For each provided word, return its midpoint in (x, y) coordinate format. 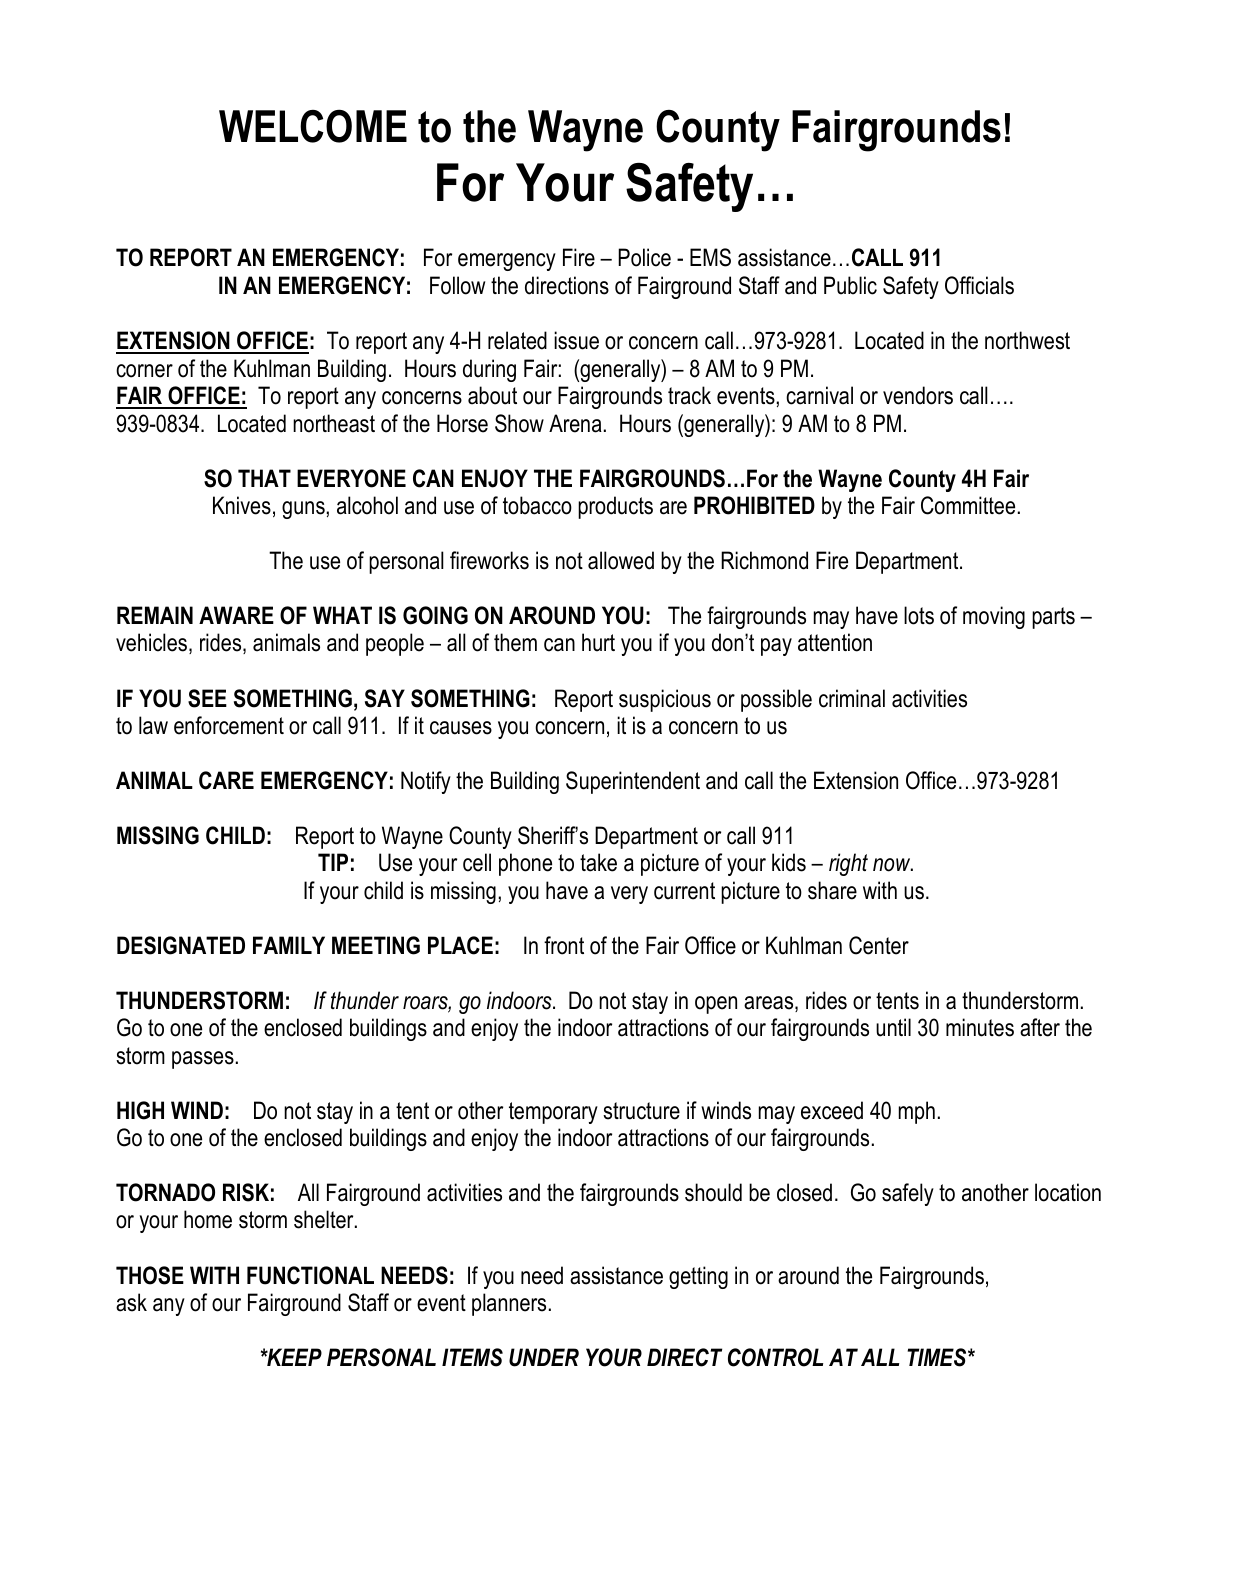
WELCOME (313, 126)
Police (644, 257)
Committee (968, 505)
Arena (575, 423)
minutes (980, 1027)
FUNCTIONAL (310, 1275)
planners (509, 1304)
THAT (264, 478)
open (716, 1005)
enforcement (229, 725)
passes (203, 1060)
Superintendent (633, 782)
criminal (852, 698)
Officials (979, 285)
